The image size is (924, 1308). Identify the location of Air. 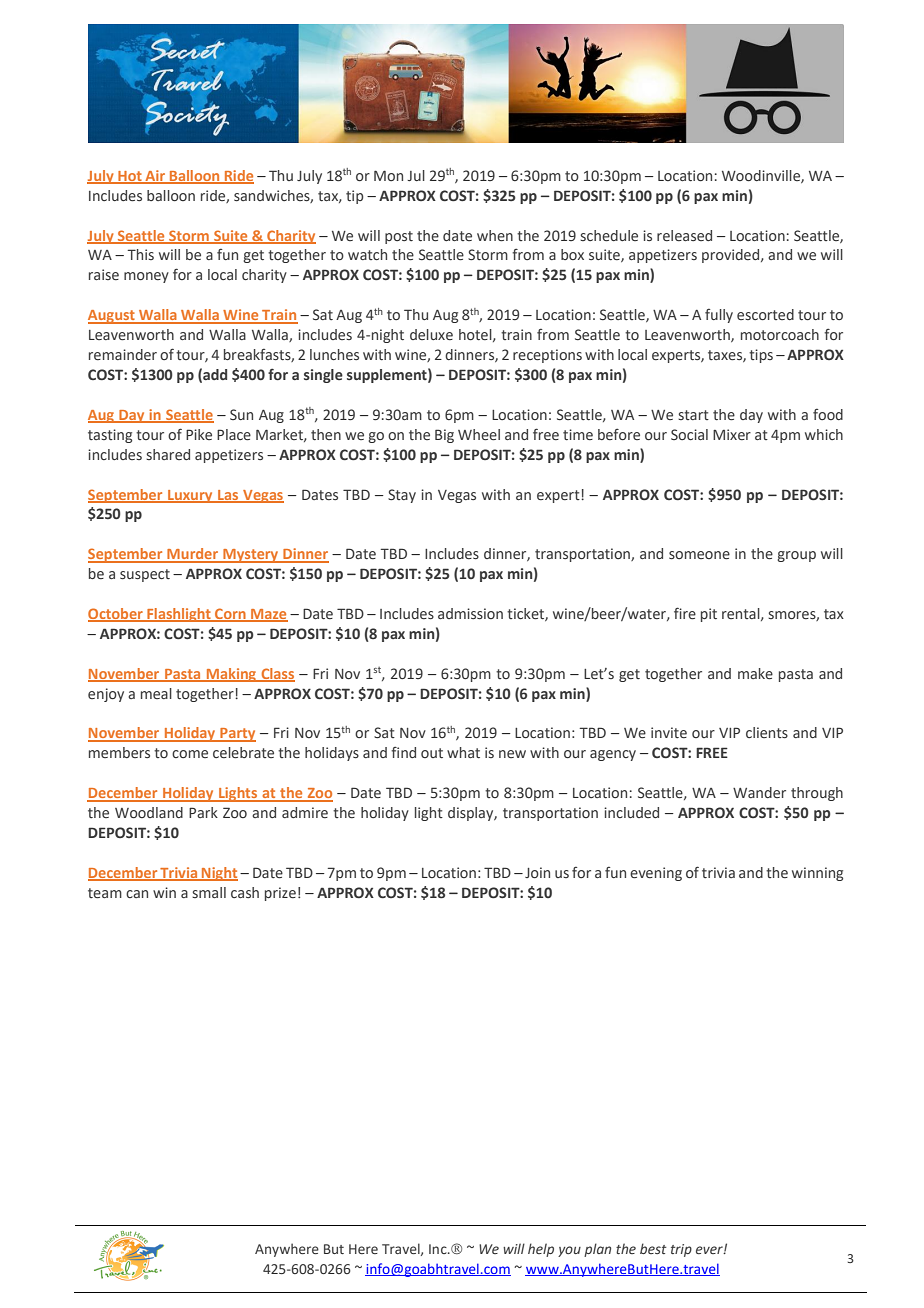
(155, 176).
